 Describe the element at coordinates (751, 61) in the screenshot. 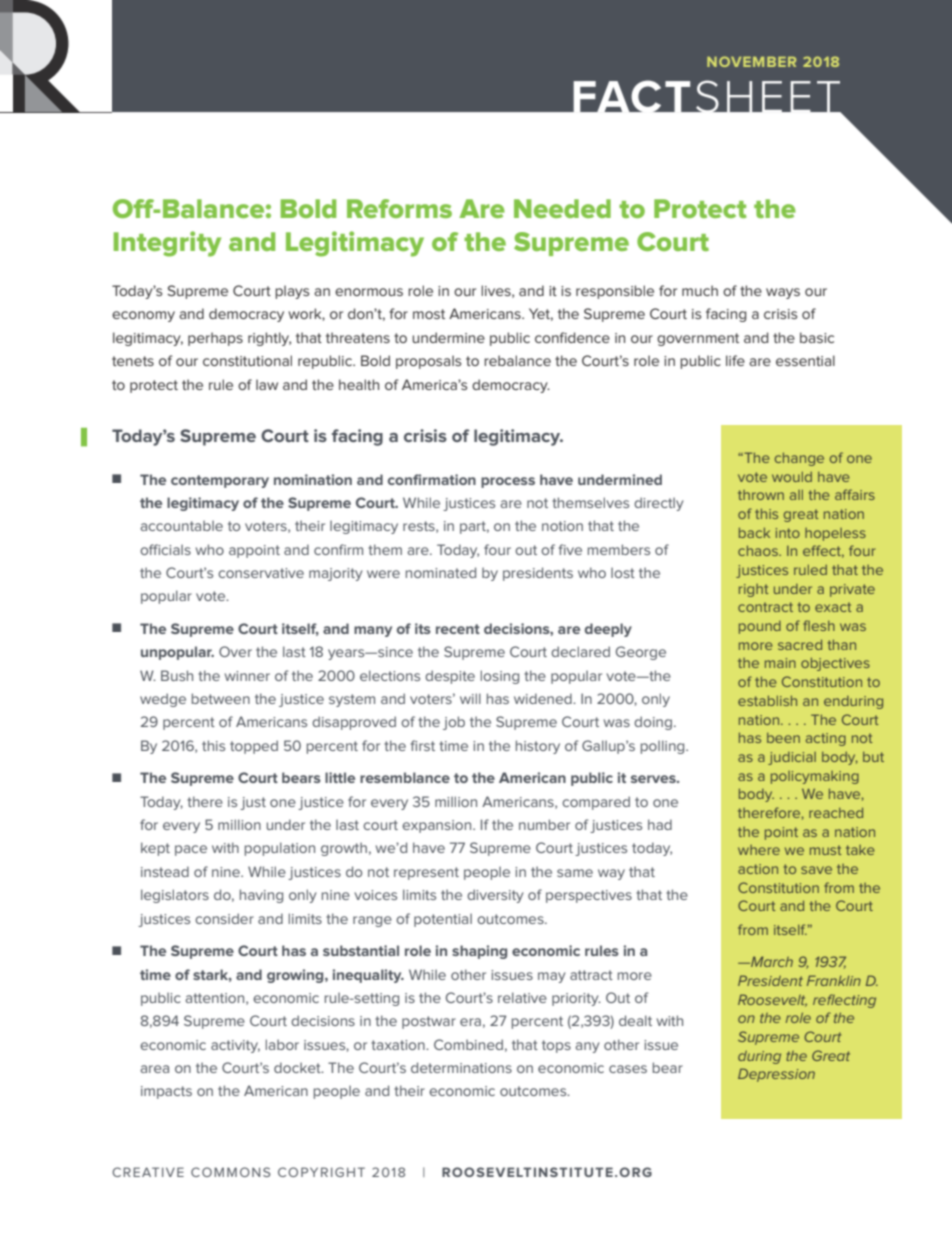

I see `NOVEMBER` at that location.
